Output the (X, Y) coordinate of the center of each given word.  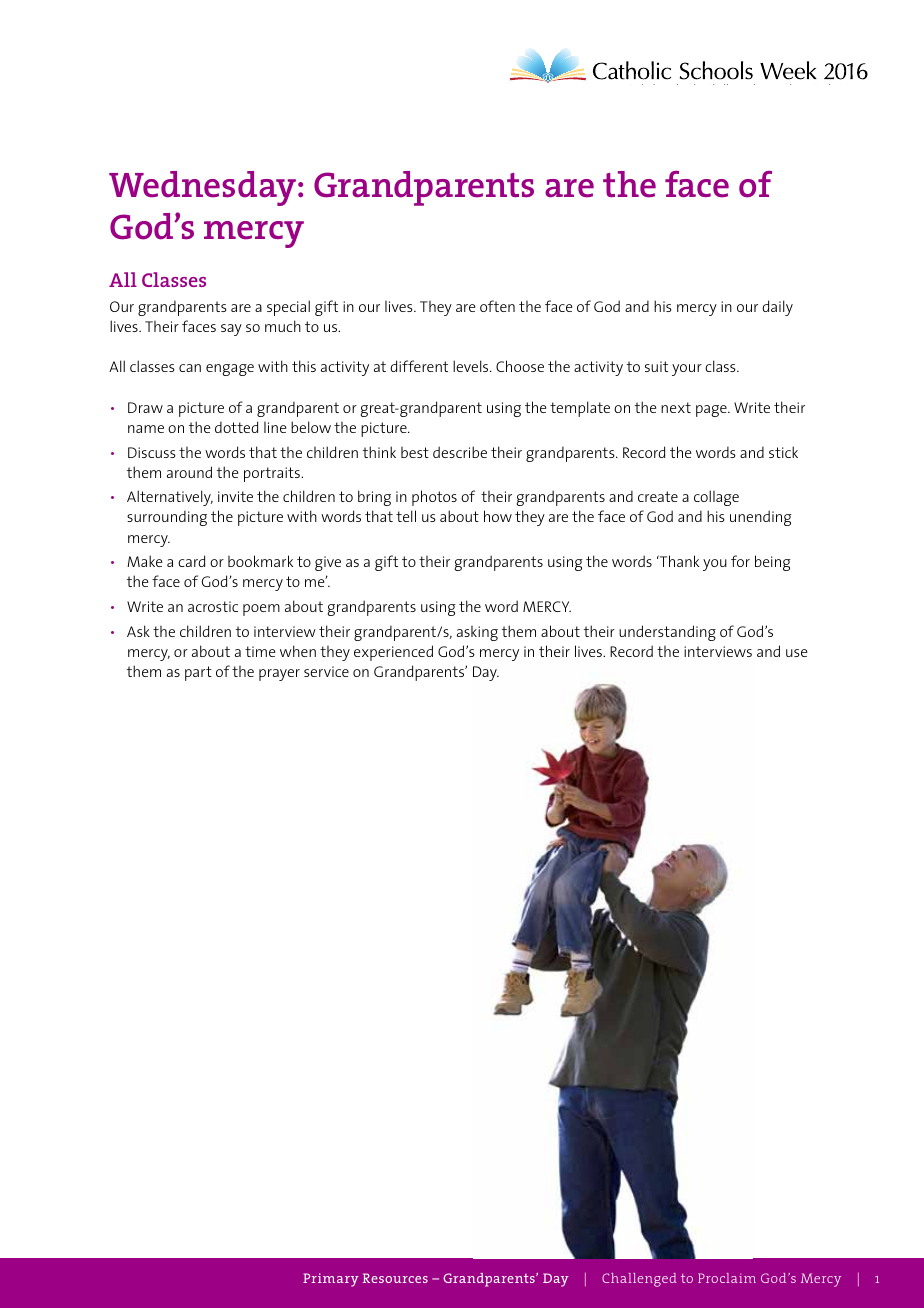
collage (716, 498)
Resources (395, 1278)
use (796, 653)
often (497, 306)
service (326, 671)
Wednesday (204, 188)
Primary (331, 1280)
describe (460, 452)
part (198, 673)
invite (235, 496)
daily (777, 308)
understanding (667, 633)
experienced (393, 653)
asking (477, 633)
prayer (279, 675)
